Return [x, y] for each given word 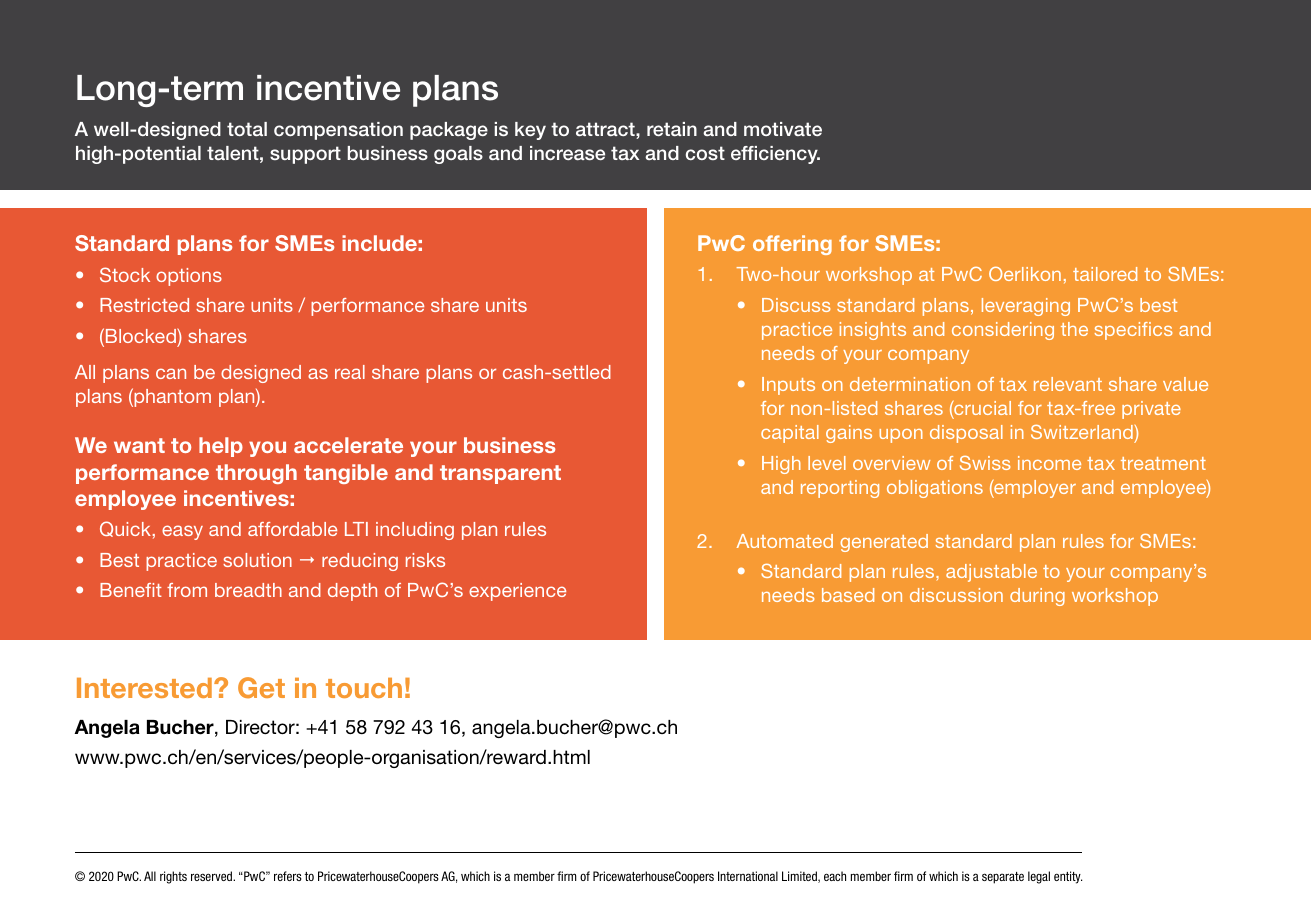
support [305, 155]
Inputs [788, 386]
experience [517, 592]
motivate [783, 129]
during [1037, 597]
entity [1068, 877]
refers [288, 876]
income [1049, 463]
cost [705, 153]
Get [261, 687]
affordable [292, 529]
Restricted [144, 305]
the [1074, 329]
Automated [785, 541]
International [748, 876]
